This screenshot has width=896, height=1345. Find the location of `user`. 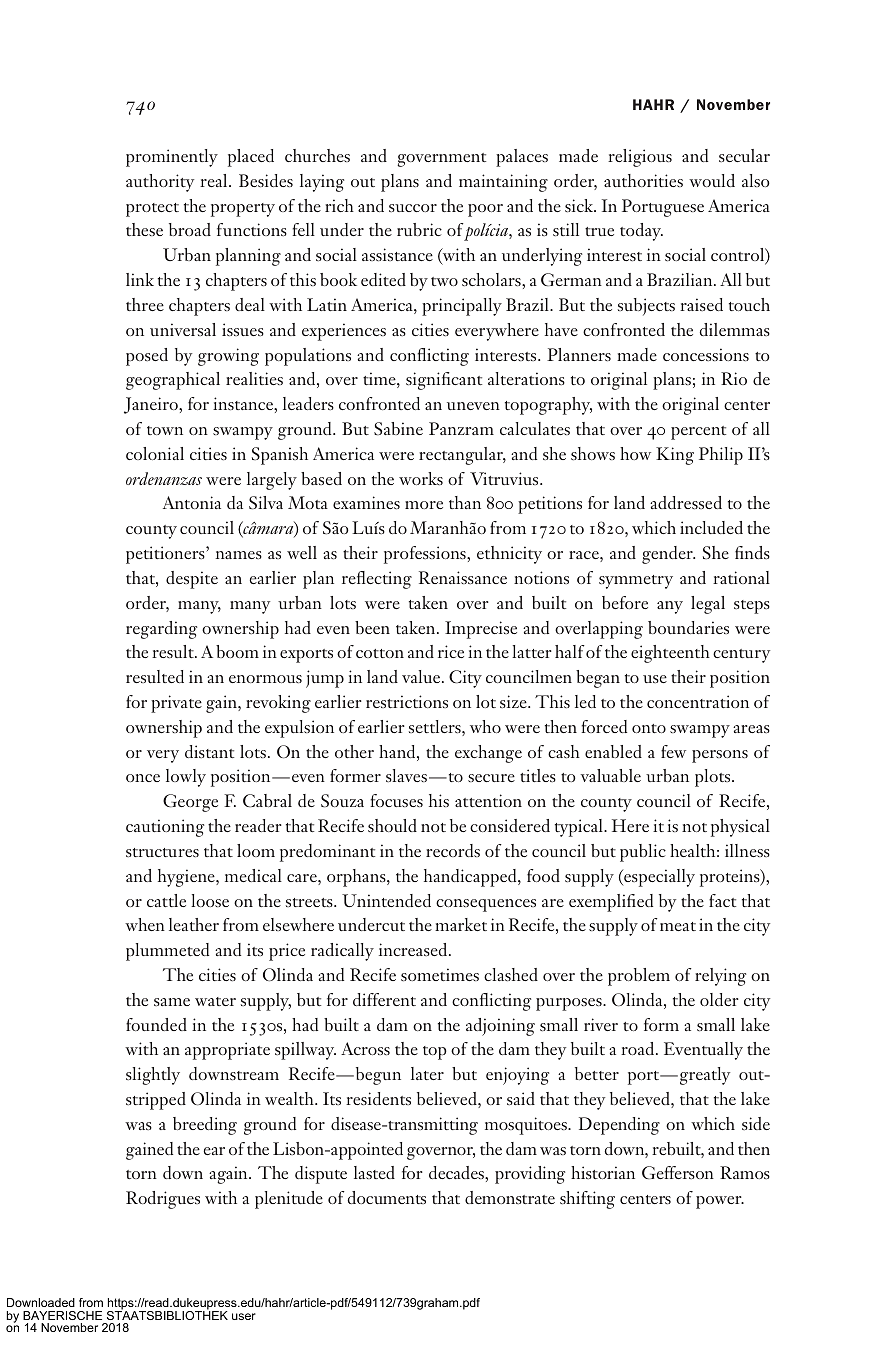

user is located at coordinates (244, 1316).
